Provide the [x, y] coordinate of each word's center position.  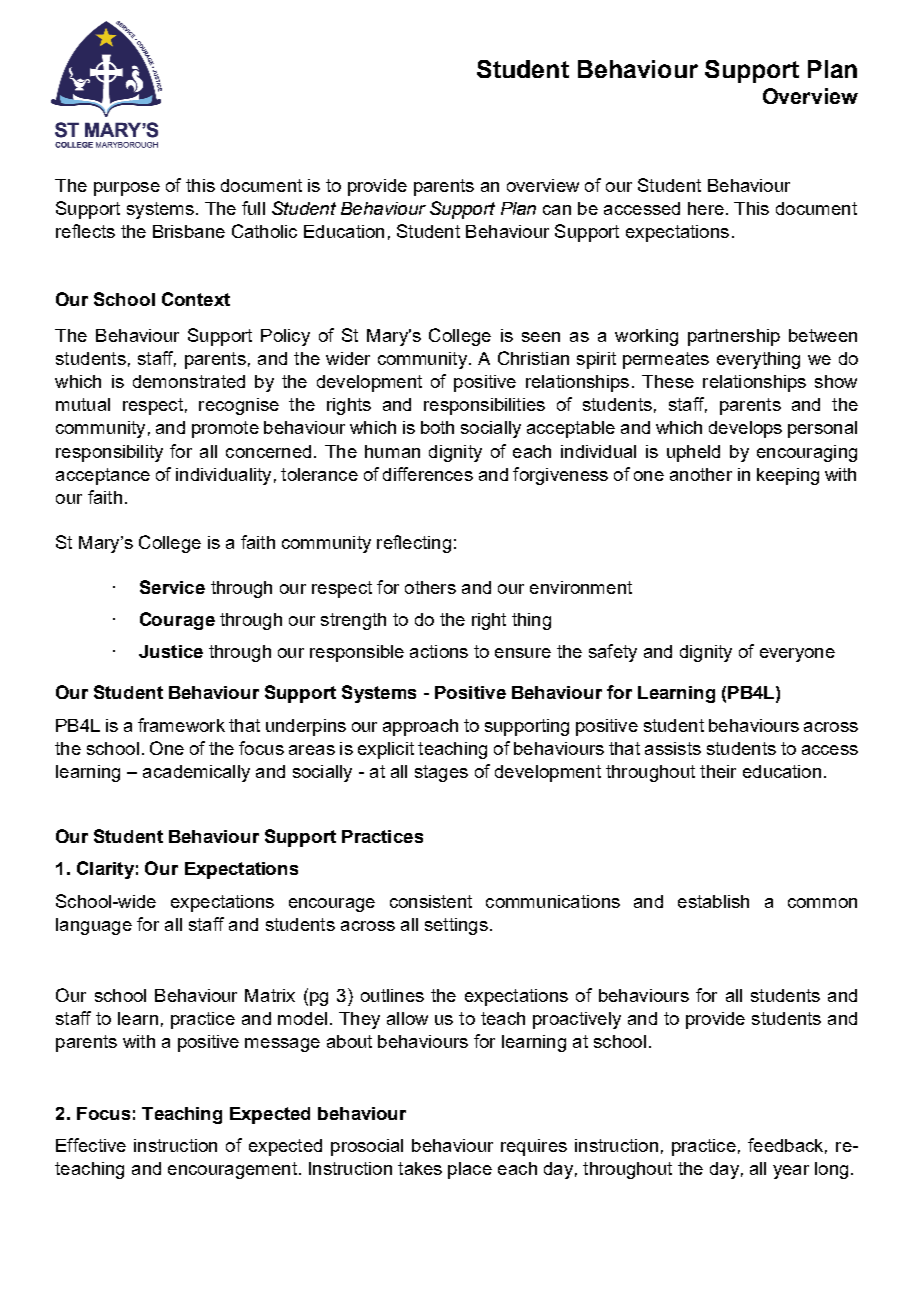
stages [441, 773]
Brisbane [189, 231]
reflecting [414, 544]
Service [172, 587]
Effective [91, 1145]
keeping [788, 476]
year [791, 1172]
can [557, 210]
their [718, 771]
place [470, 1170]
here [706, 208]
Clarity [105, 870]
